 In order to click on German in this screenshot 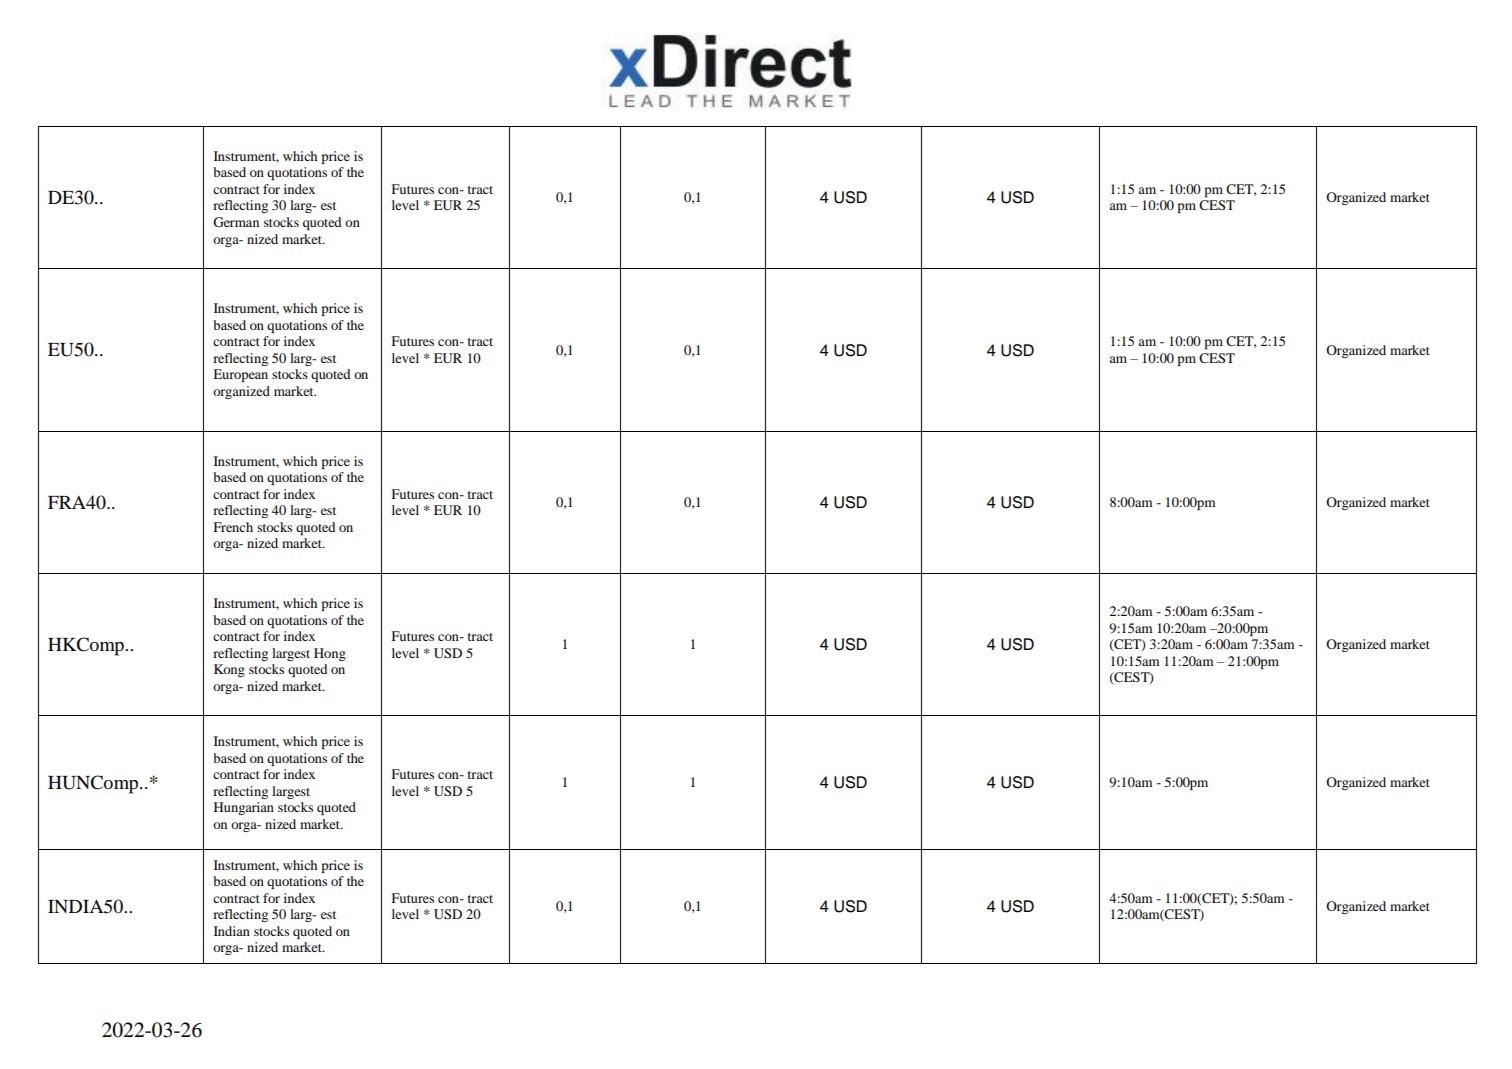, I will do `click(236, 222)`.
